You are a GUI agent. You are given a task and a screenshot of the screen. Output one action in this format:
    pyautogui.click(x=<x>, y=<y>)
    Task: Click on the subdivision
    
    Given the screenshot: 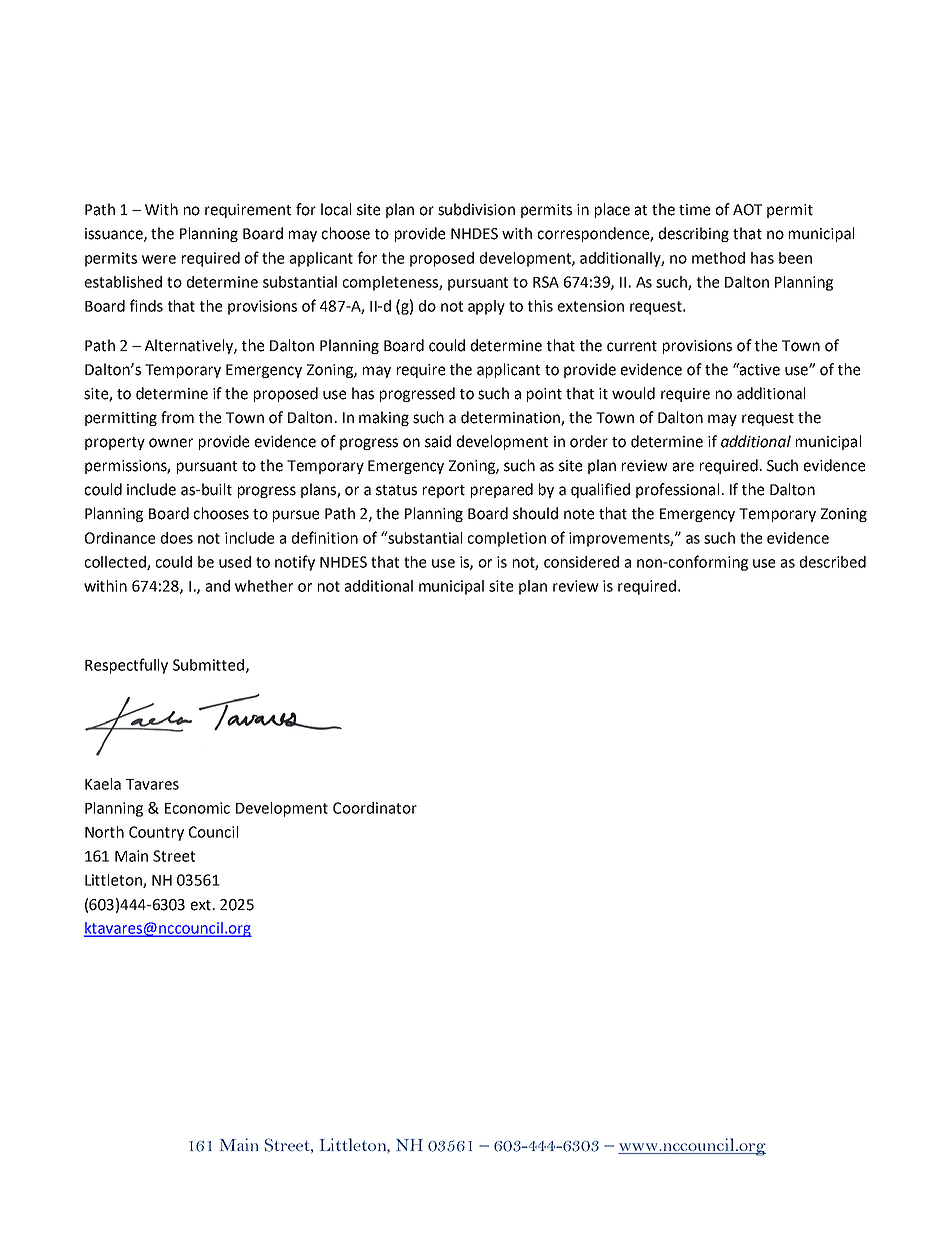 What is the action you would take?
    pyautogui.click(x=476, y=209)
